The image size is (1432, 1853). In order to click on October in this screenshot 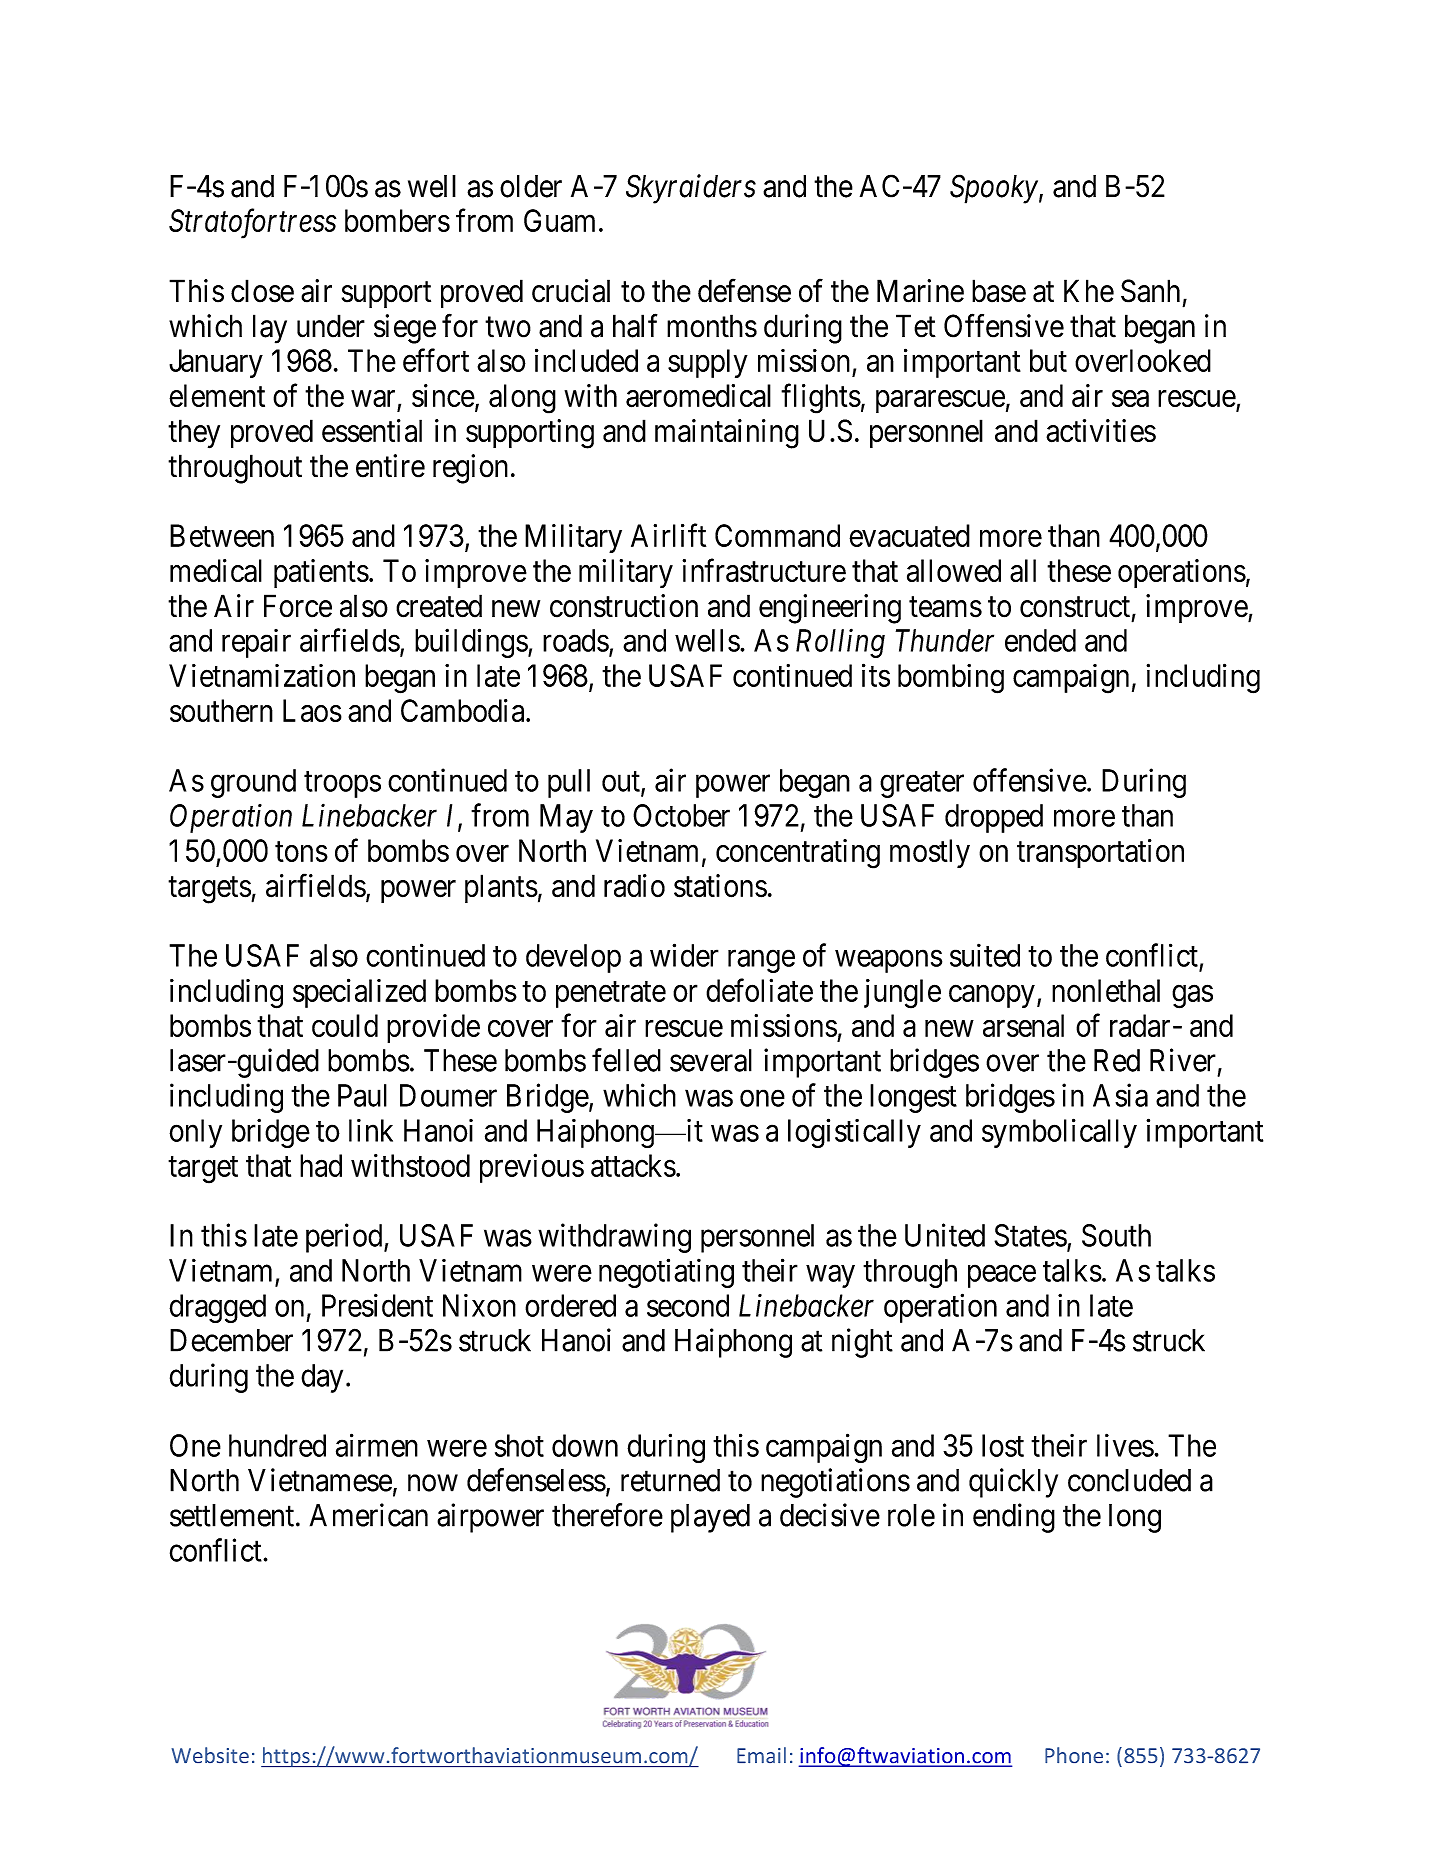, I will do `click(681, 815)`.
